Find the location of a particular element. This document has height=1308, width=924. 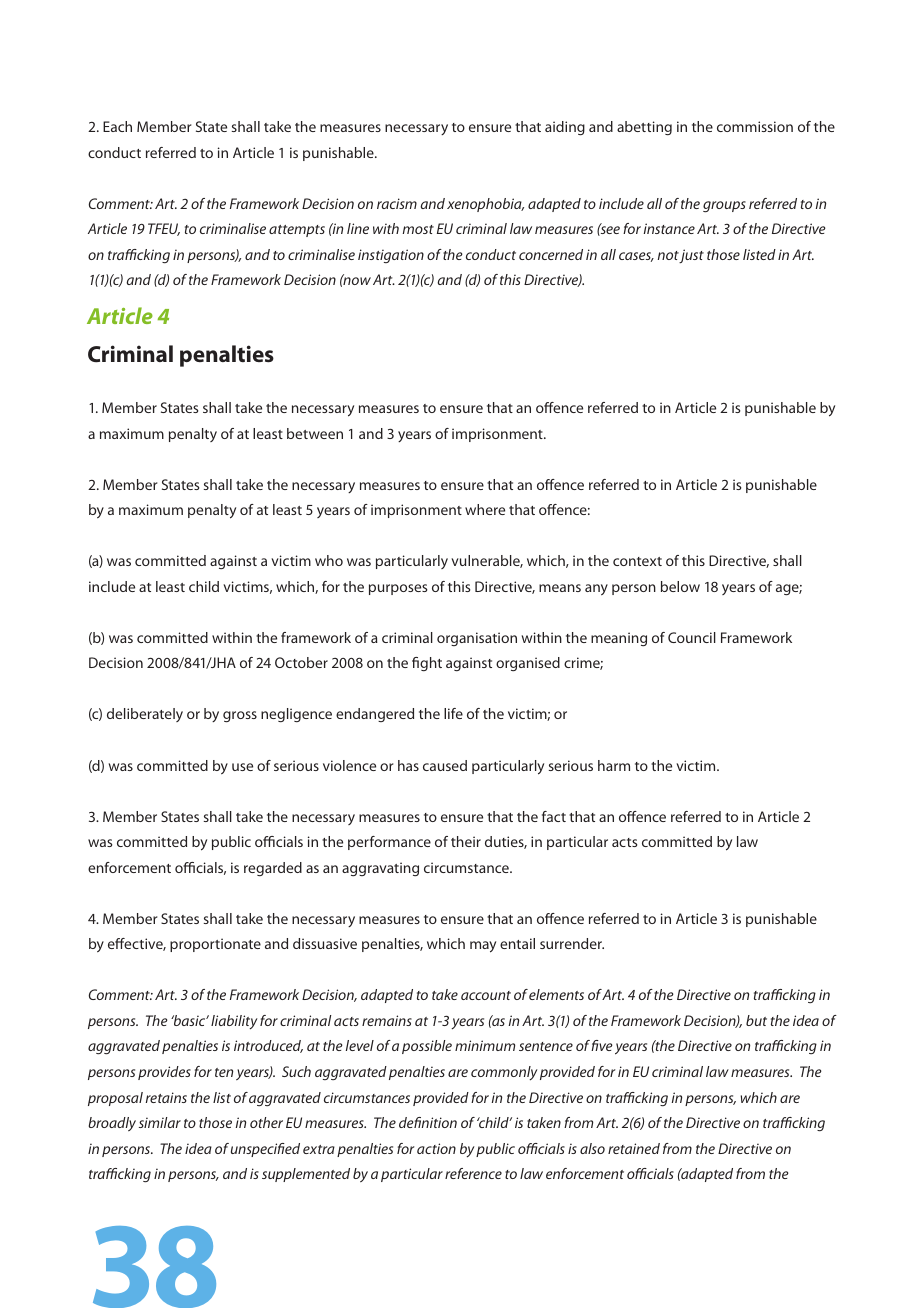

between is located at coordinates (315, 433).
